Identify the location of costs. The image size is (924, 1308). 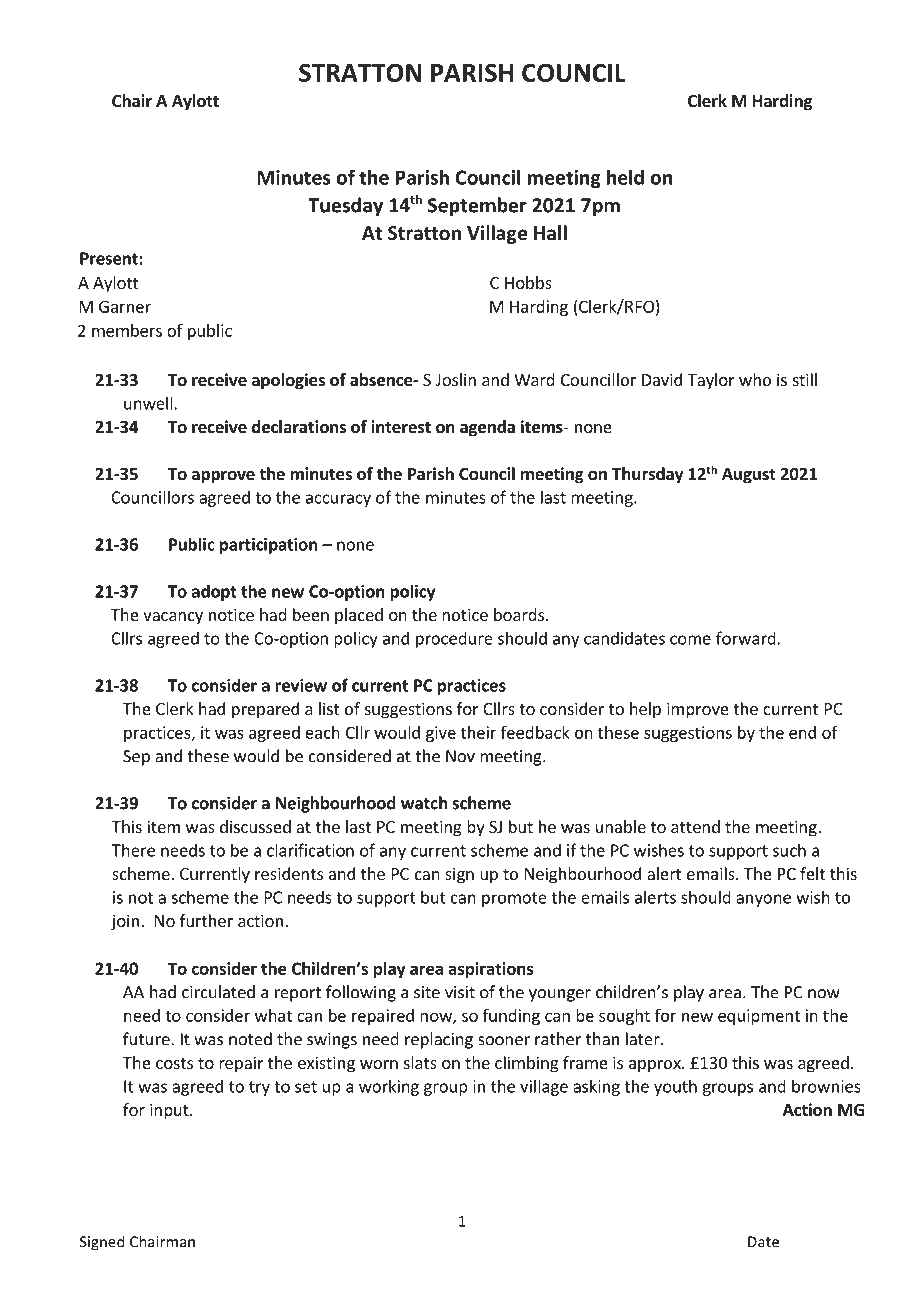
(174, 1063).
